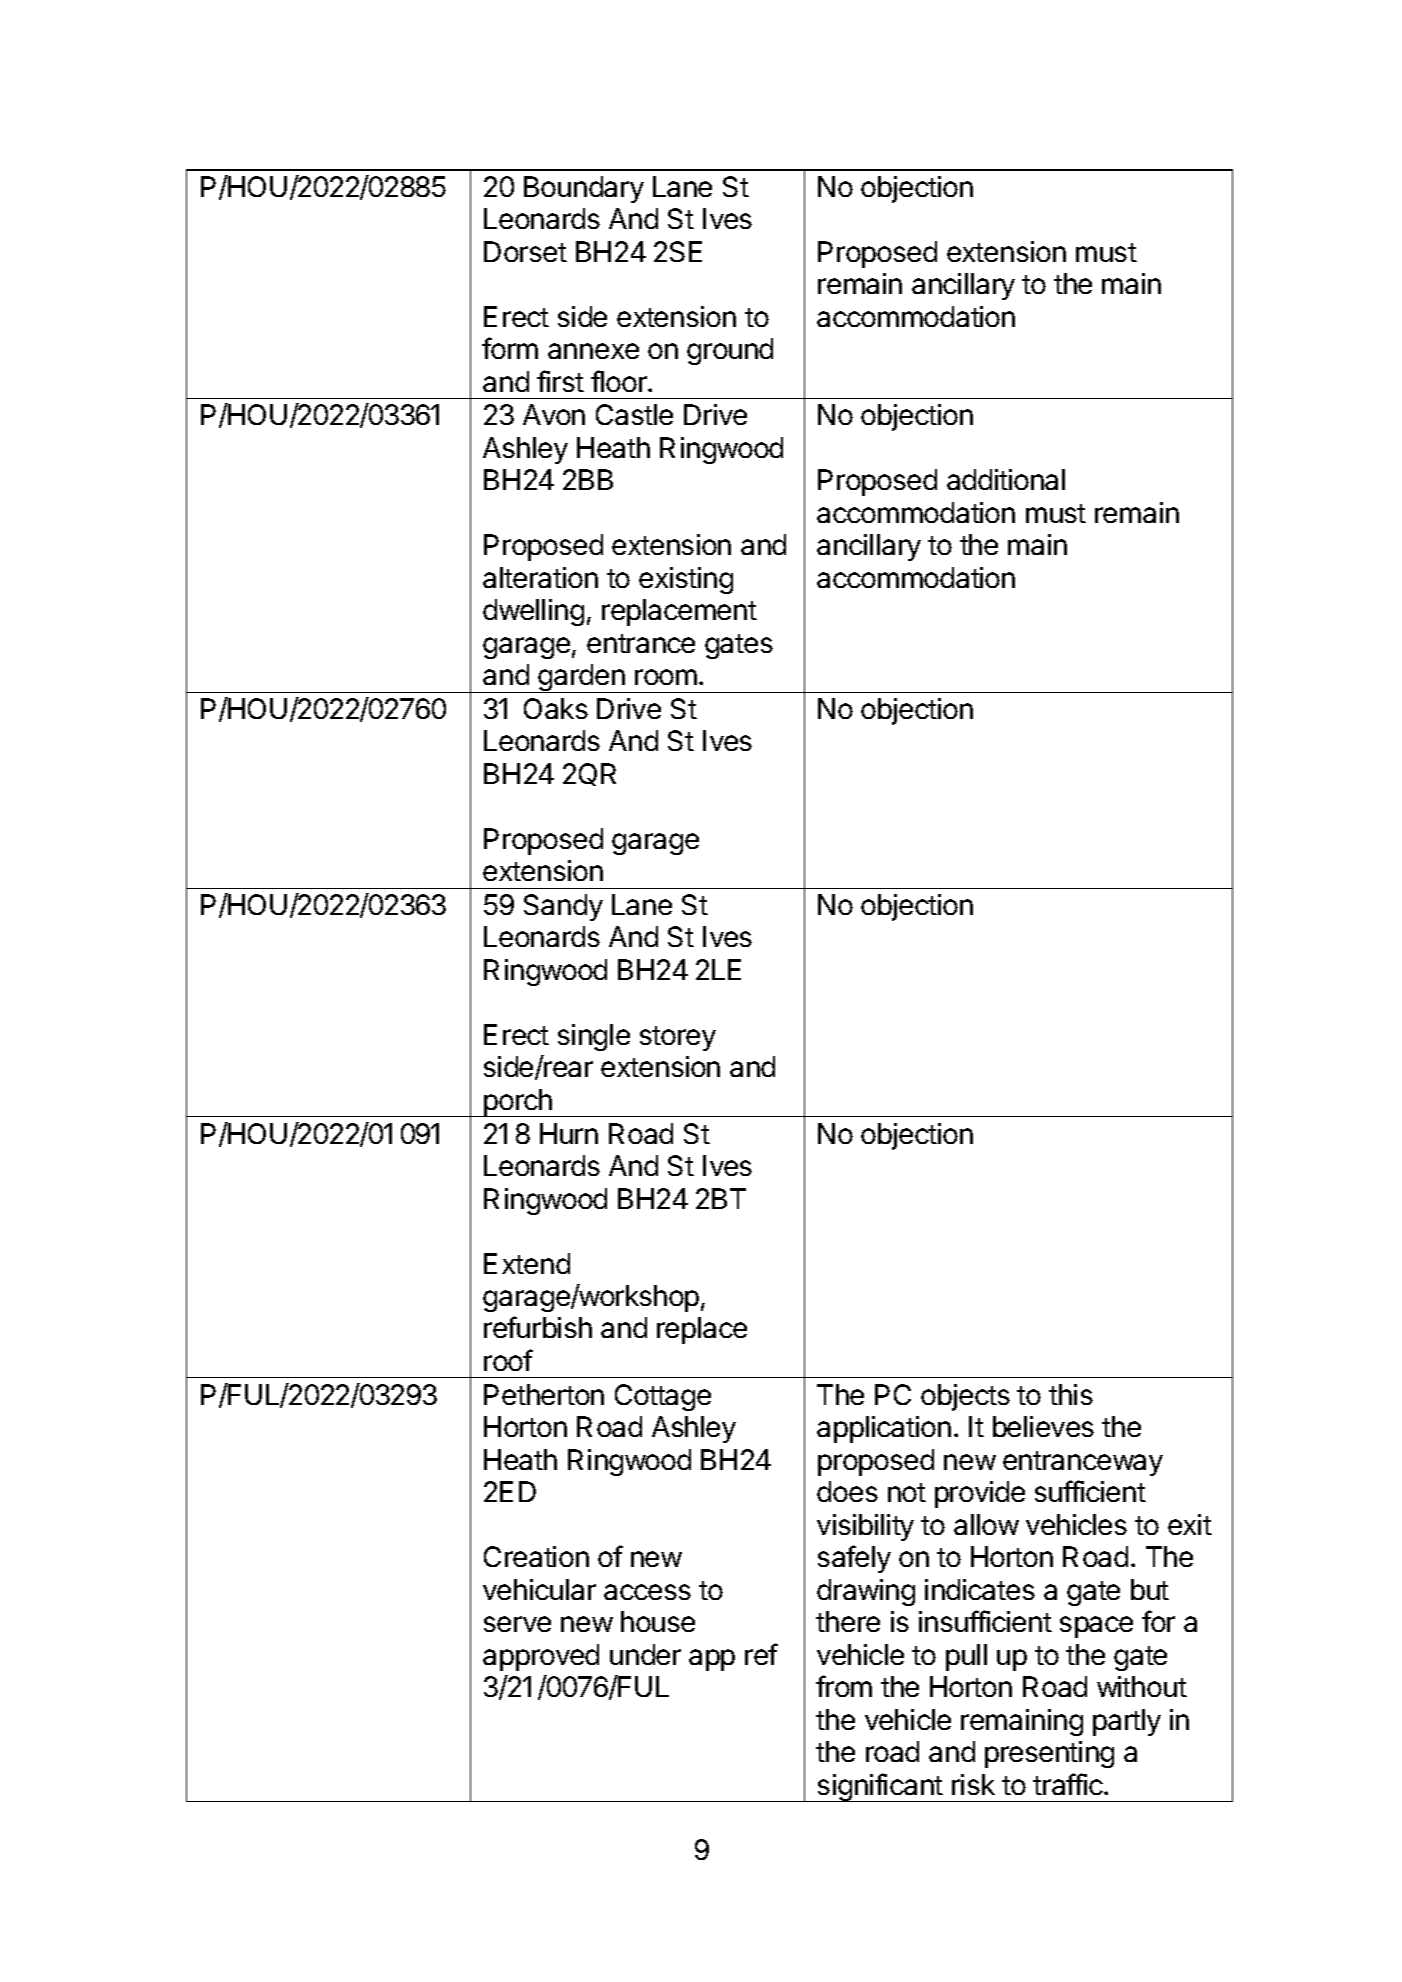 This document has width=1402, height=1982. Describe the element at coordinates (1071, 1394) in the document. I see `this` at that location.
